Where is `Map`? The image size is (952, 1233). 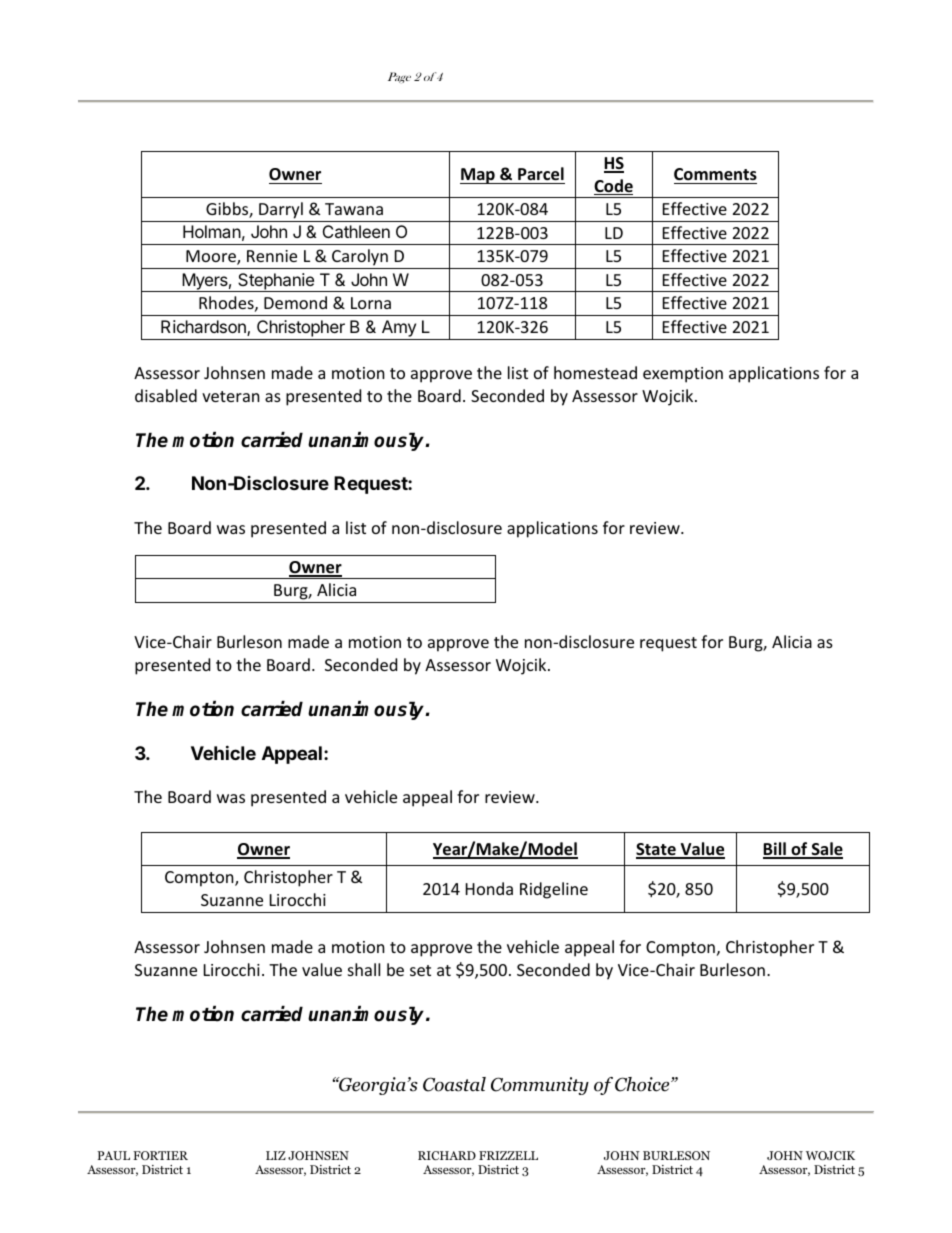
Map is located at coordinates (478, 176).
